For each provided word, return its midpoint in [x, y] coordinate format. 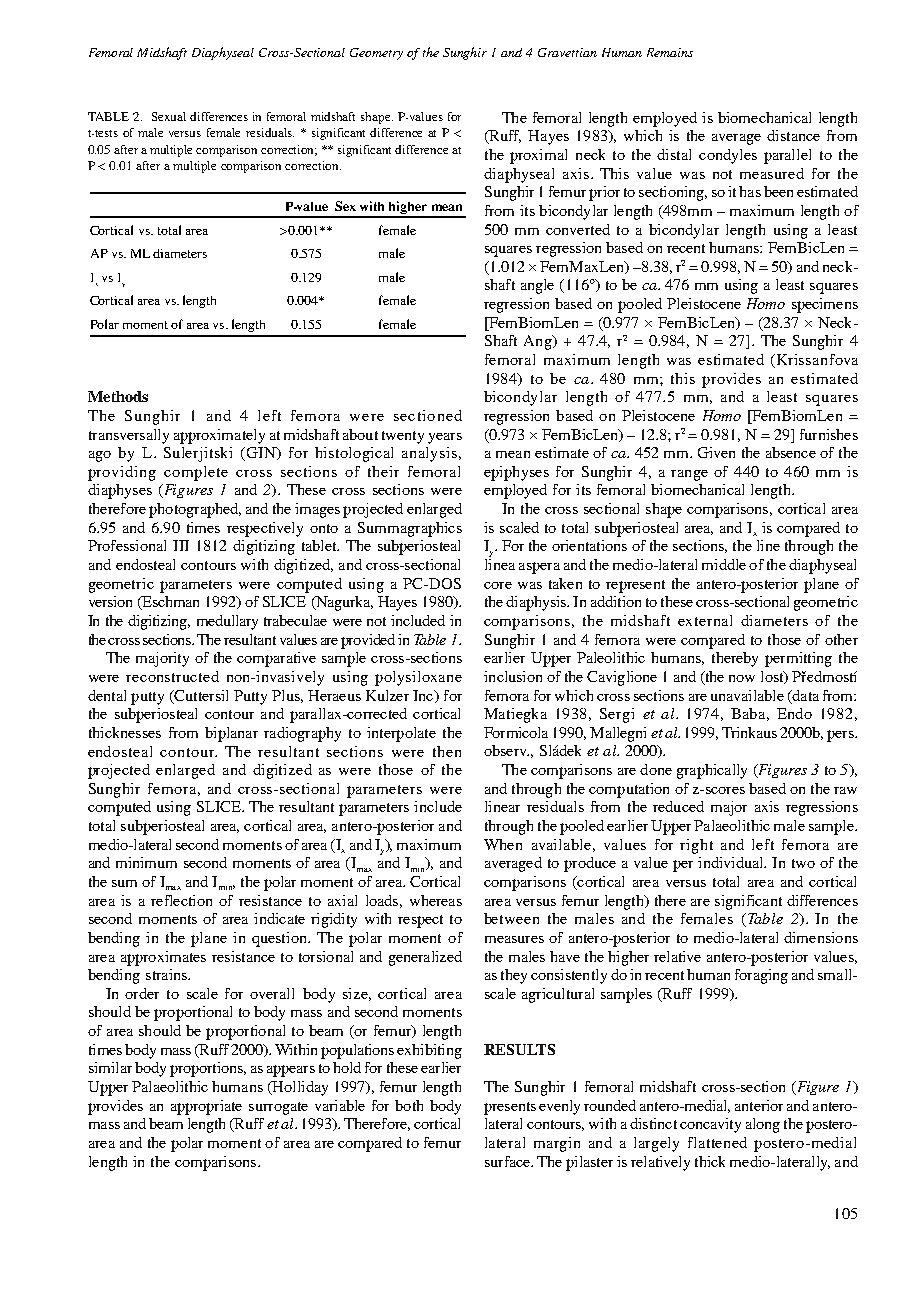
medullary [227, 622]
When [503, 844]
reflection [181, 900]
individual [731, 862]
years [445, 438]
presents [510, 1108]
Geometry [376, 54]
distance [793, 135]
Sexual [169, 116]
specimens [825, 305]
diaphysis [537, 603]
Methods [118, 396]
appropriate [206, 1107]
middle [724, 564]
